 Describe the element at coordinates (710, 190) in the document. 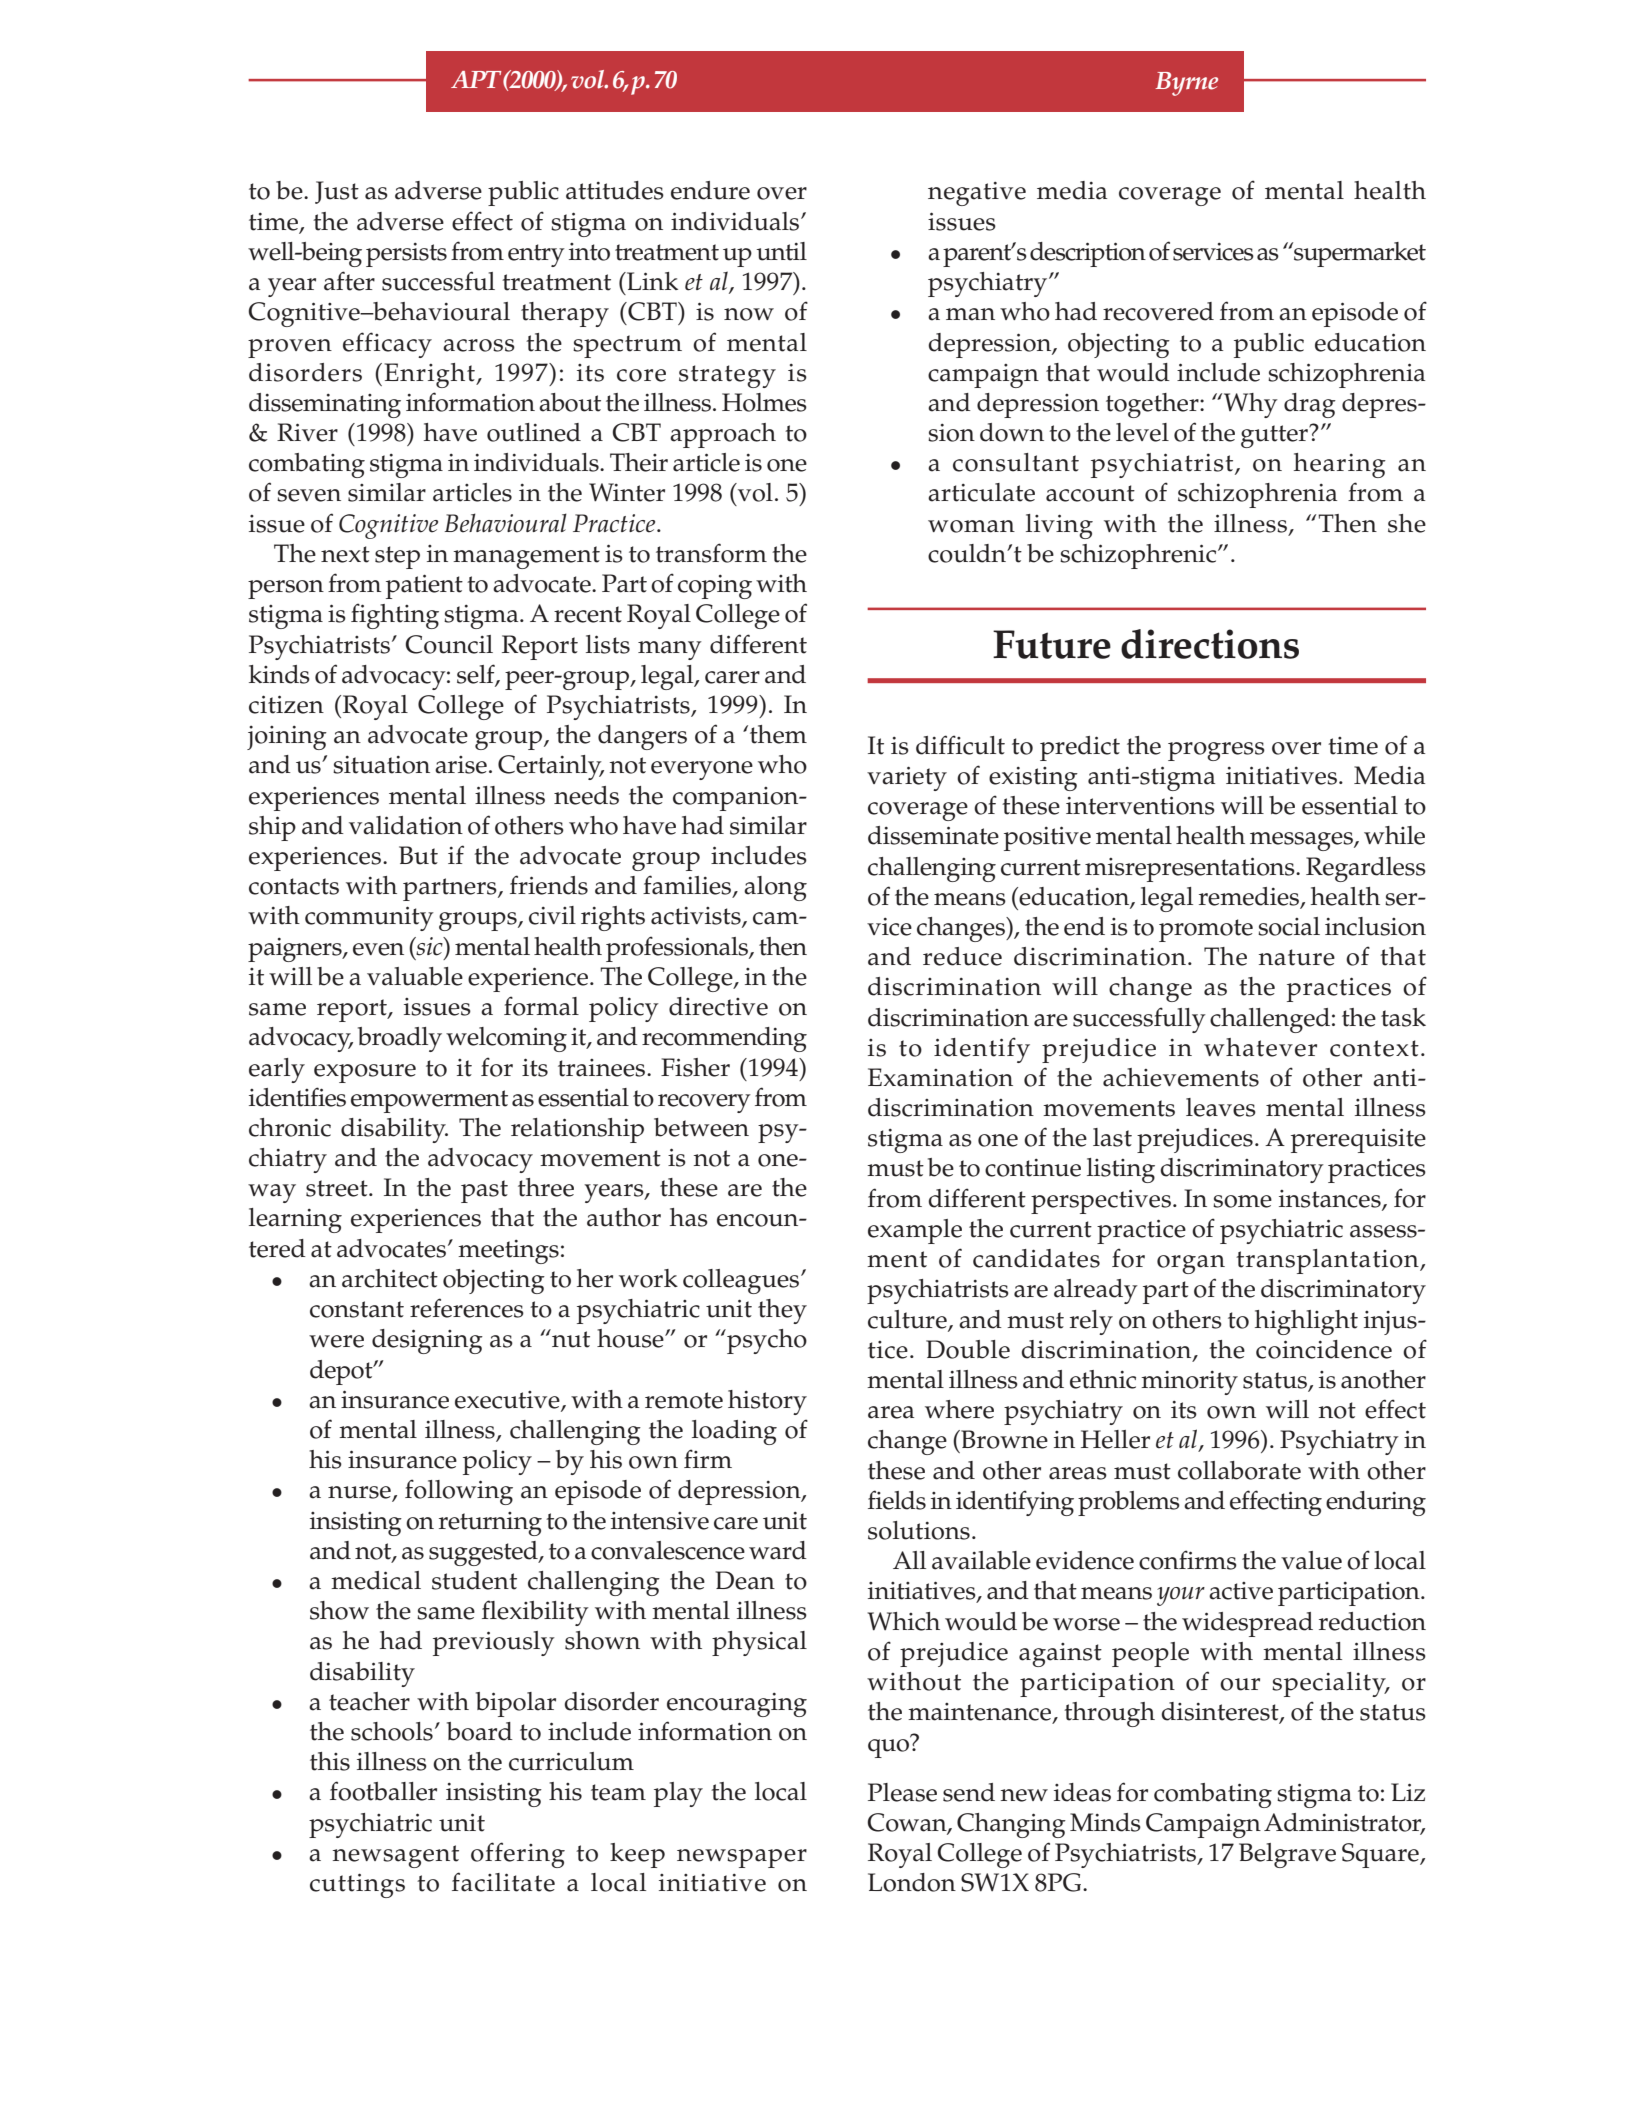

I see `endure` at that location.
